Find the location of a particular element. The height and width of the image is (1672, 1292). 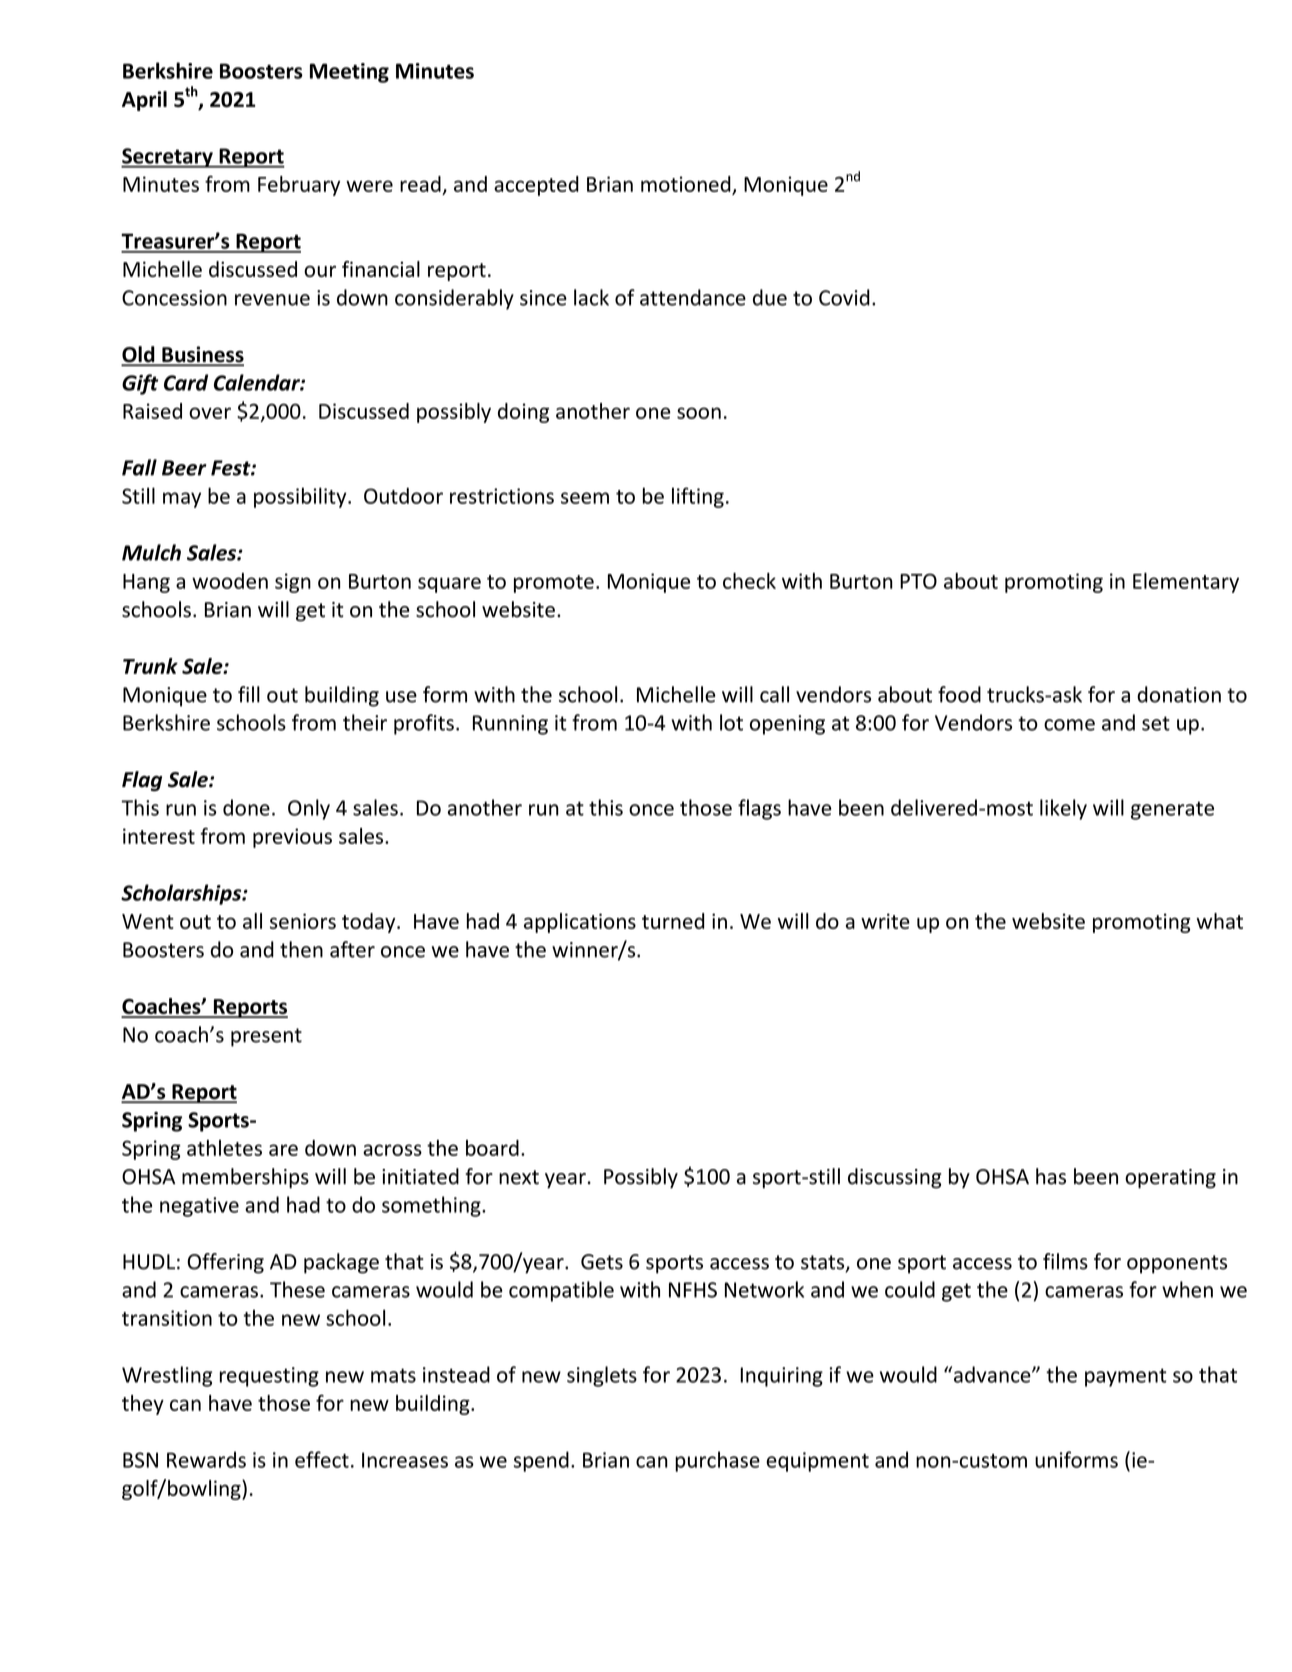

what is located at coordinates (1219, 921).
